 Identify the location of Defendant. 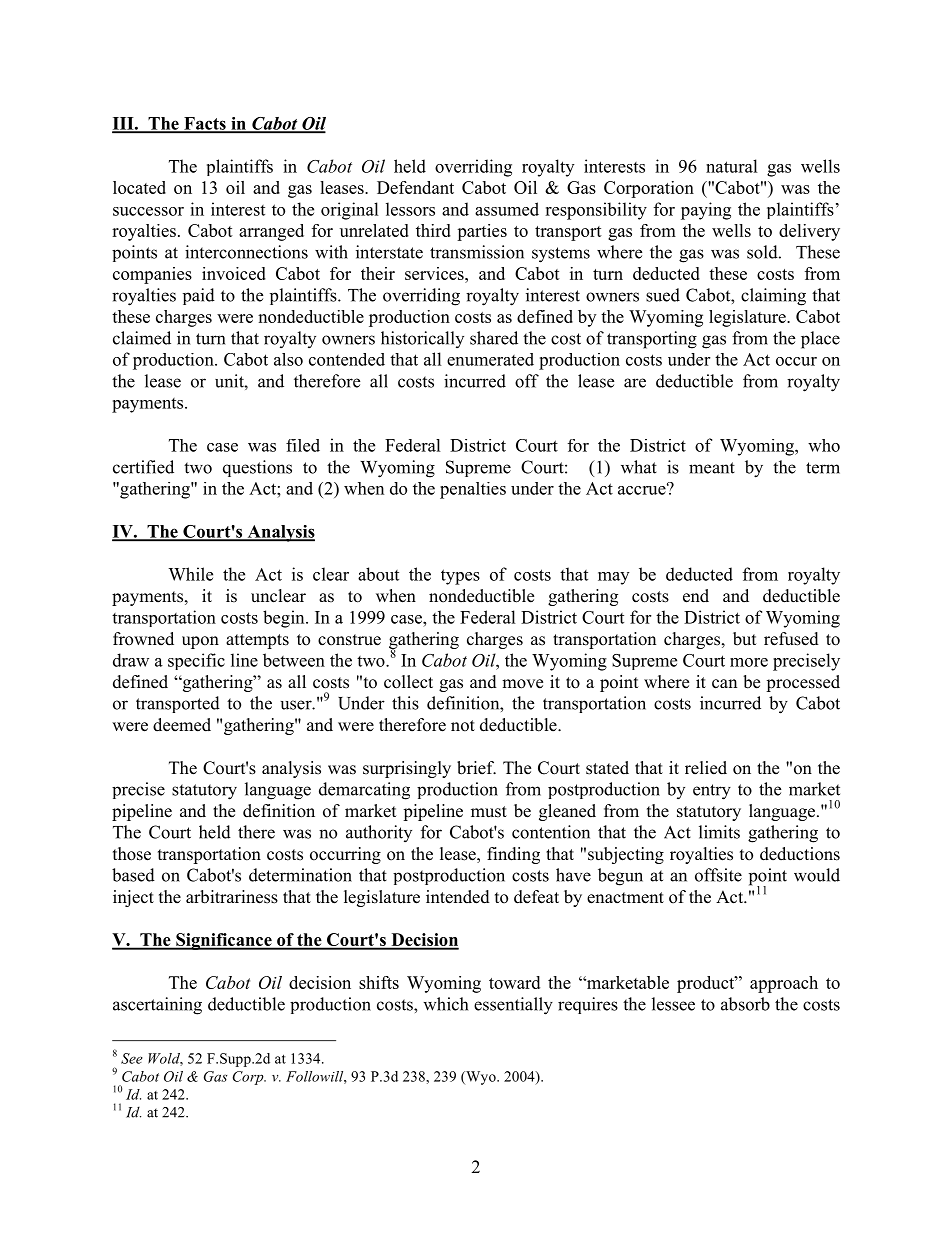
(415, 187).
